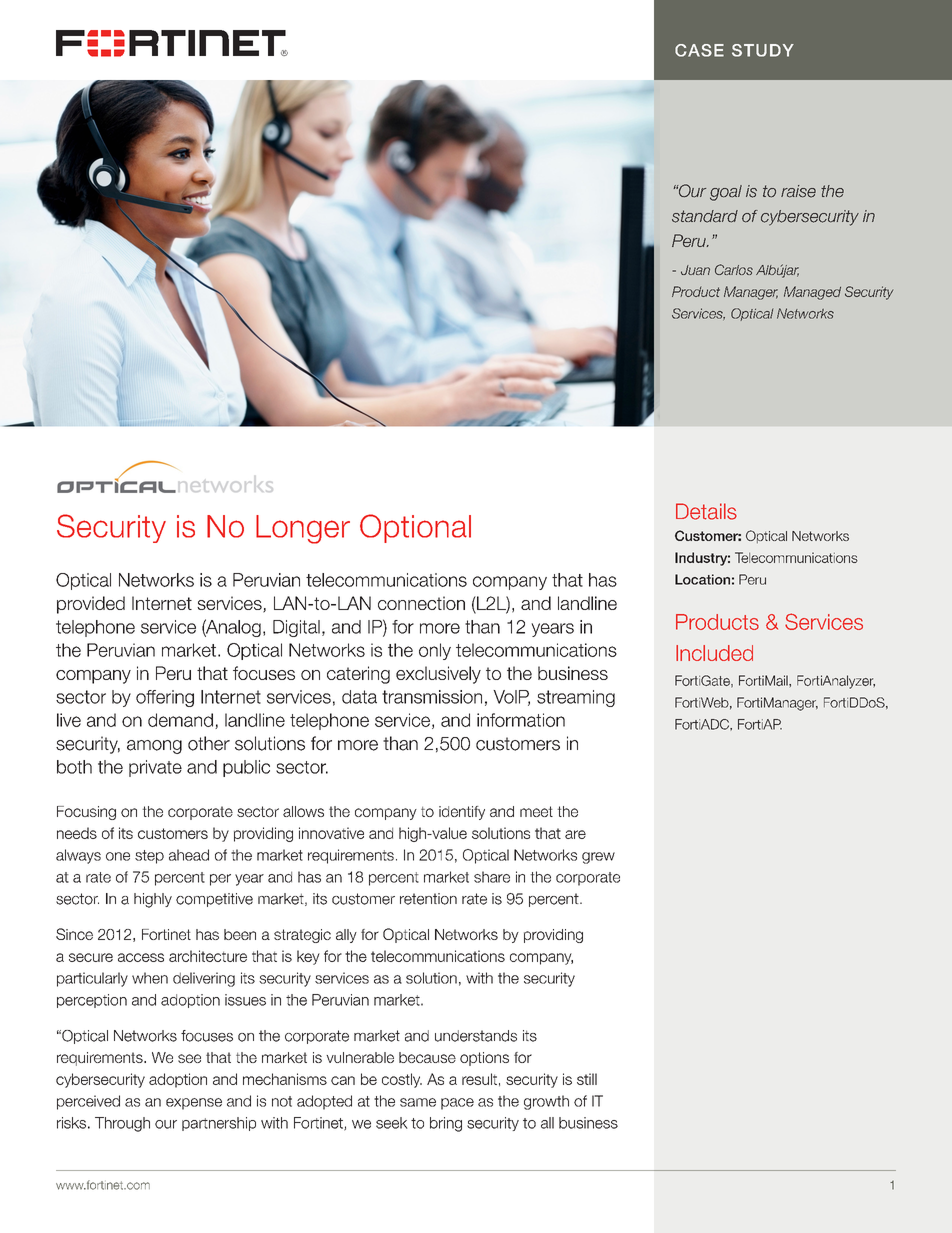 This screenshot has height=1233, width=952. I want to click on pace, so click(457, 1104).
